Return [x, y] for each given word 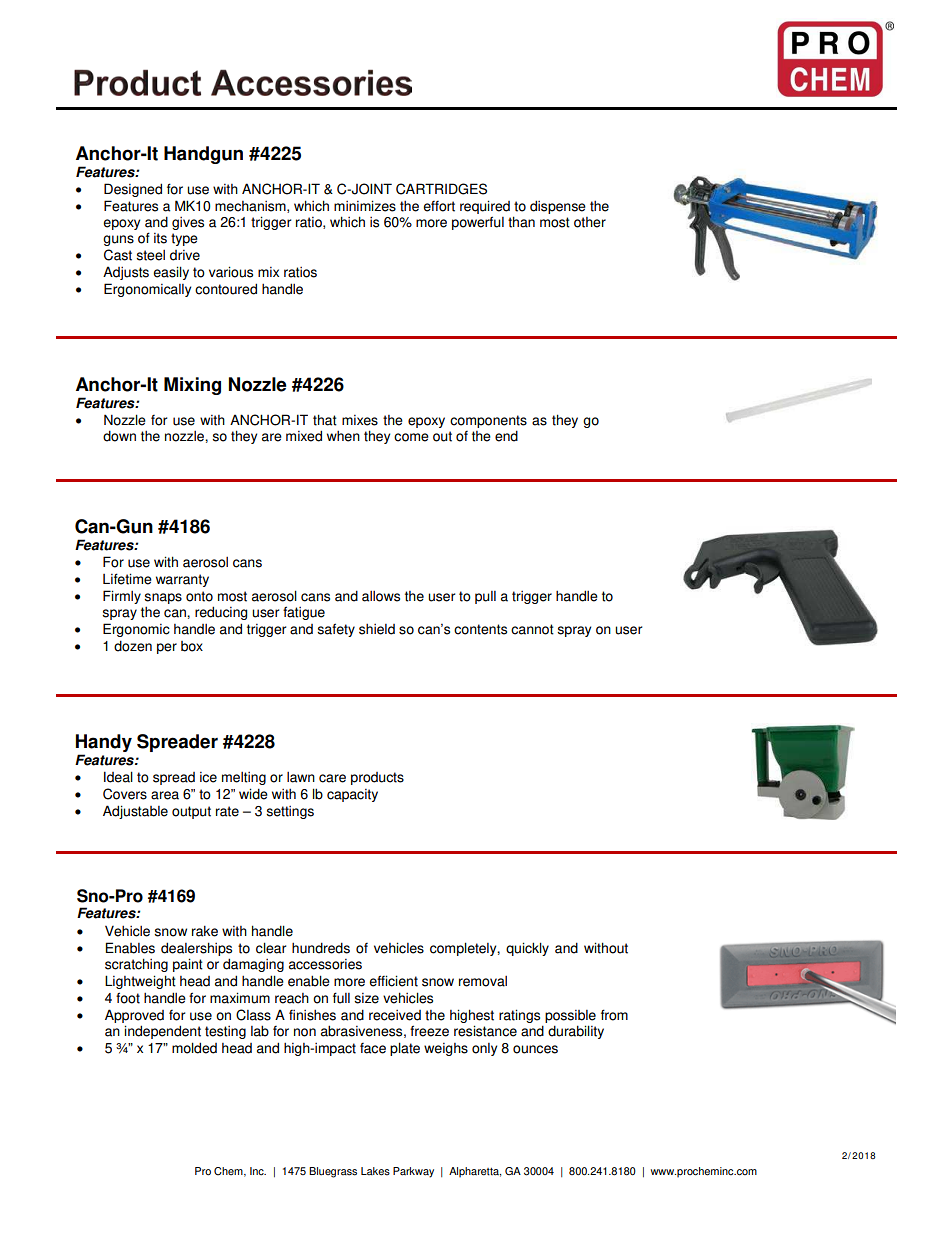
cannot [532, 629]
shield [377, 629]
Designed [133, 190]
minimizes [365, 206]
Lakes [375, 1171]
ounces [535, 1049]
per [167, 648]
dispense [558, 207]
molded [194, 1048]
